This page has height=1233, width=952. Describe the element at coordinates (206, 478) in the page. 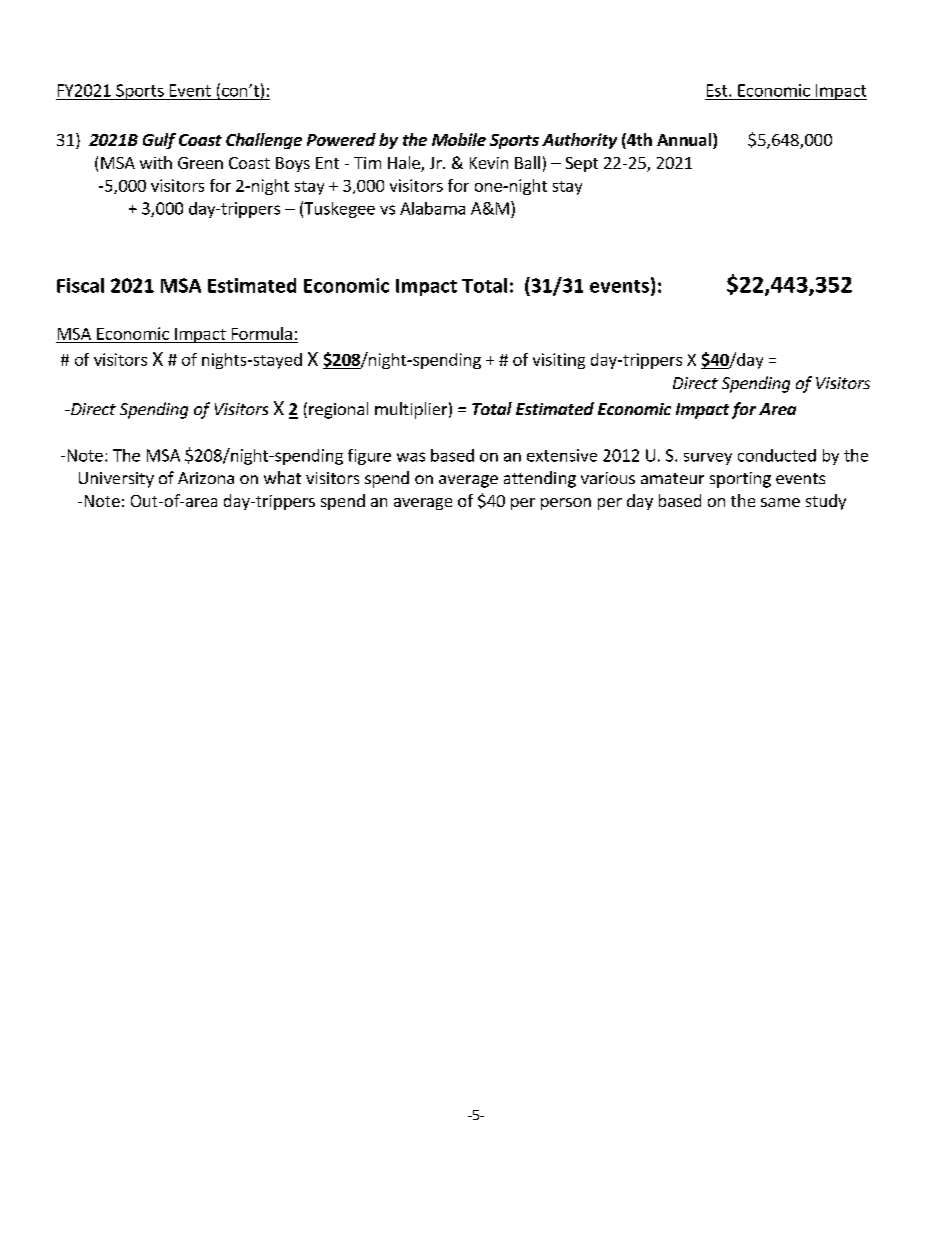

I see `Arizona` at that location.
